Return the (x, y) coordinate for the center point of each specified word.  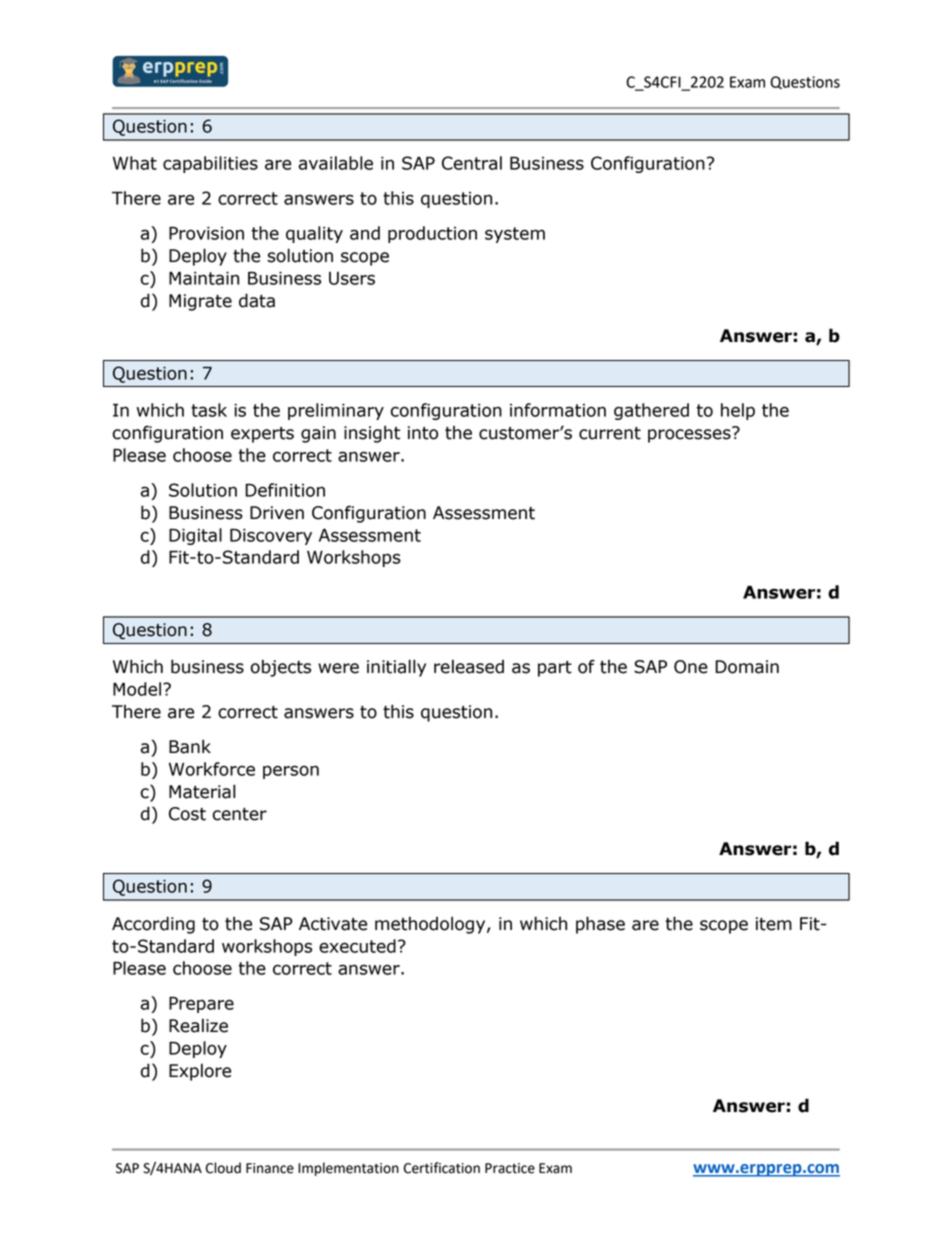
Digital (195, 536)
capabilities (210, 164)
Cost (187, 814)
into (423, 433)
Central (472, 163)
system (515, 235)
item (774, 924)
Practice (510, 1168)
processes (690, 435)
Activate (333, 924)
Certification (442, 1168)
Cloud (223, 1168)
